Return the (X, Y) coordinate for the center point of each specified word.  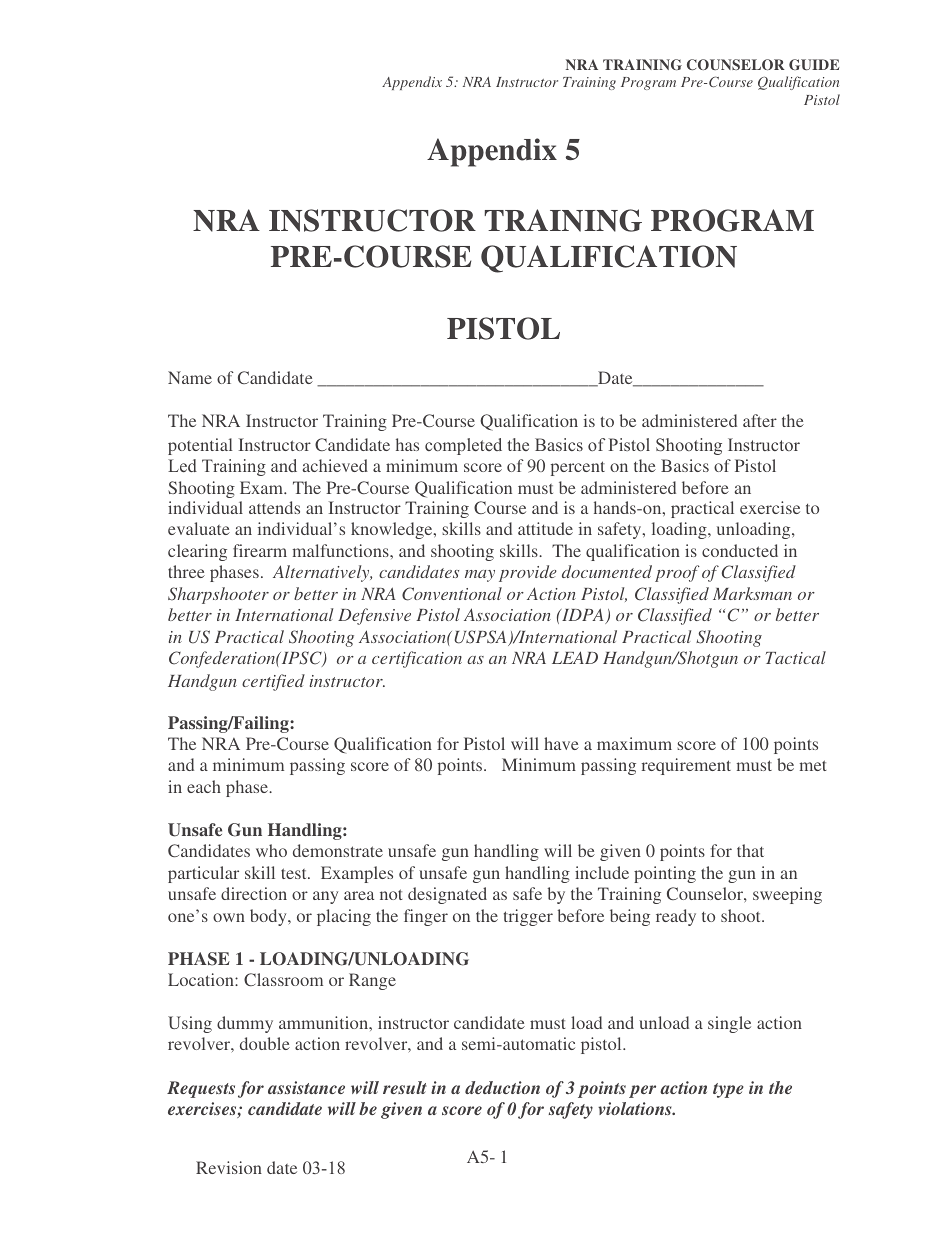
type (728, 1090)
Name (190, 377)
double (265, 1043)
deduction (502, 1087)
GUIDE (814, 64)
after (760, 420)
